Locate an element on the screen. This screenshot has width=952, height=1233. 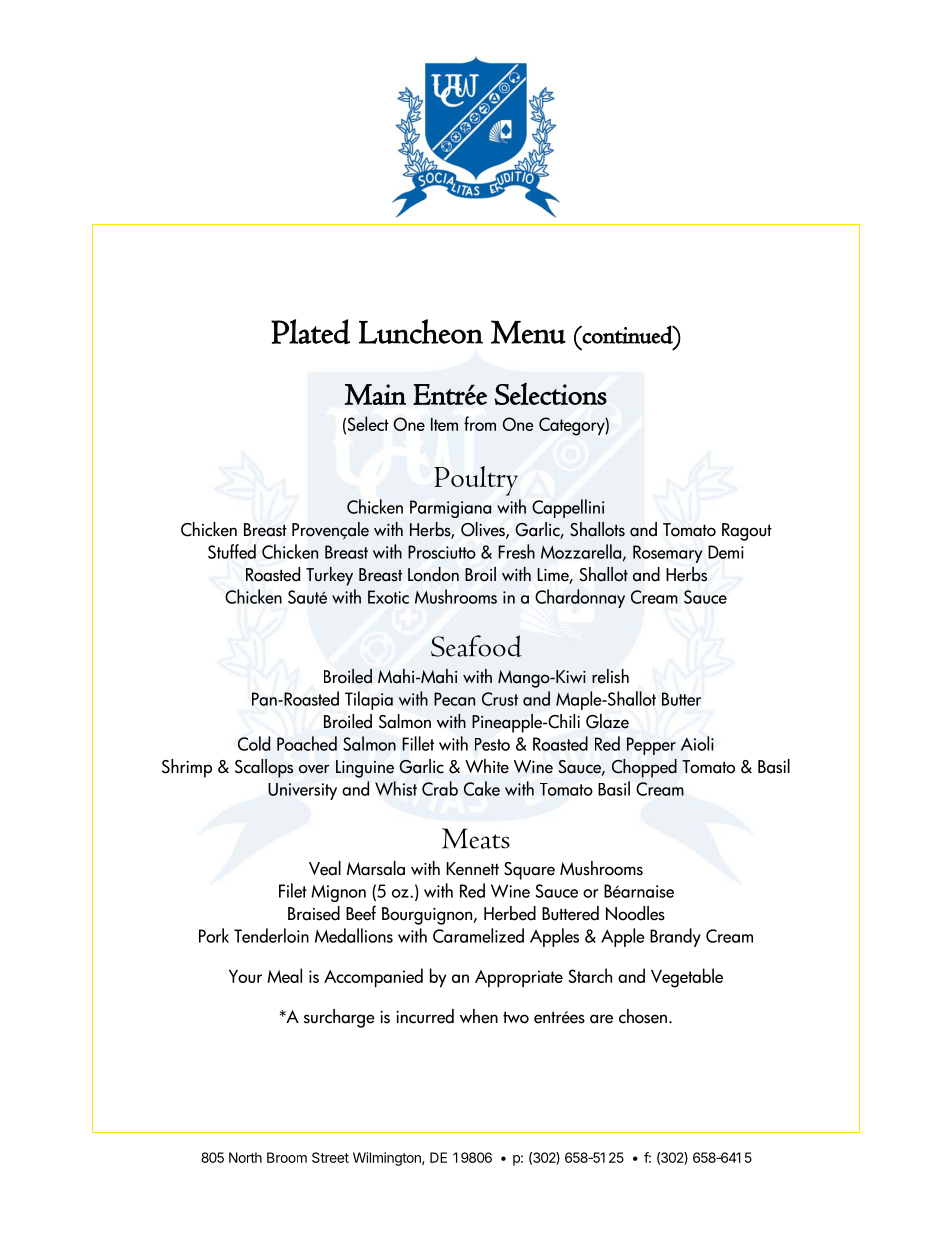
Street is located at coordinates (330, 1157).
